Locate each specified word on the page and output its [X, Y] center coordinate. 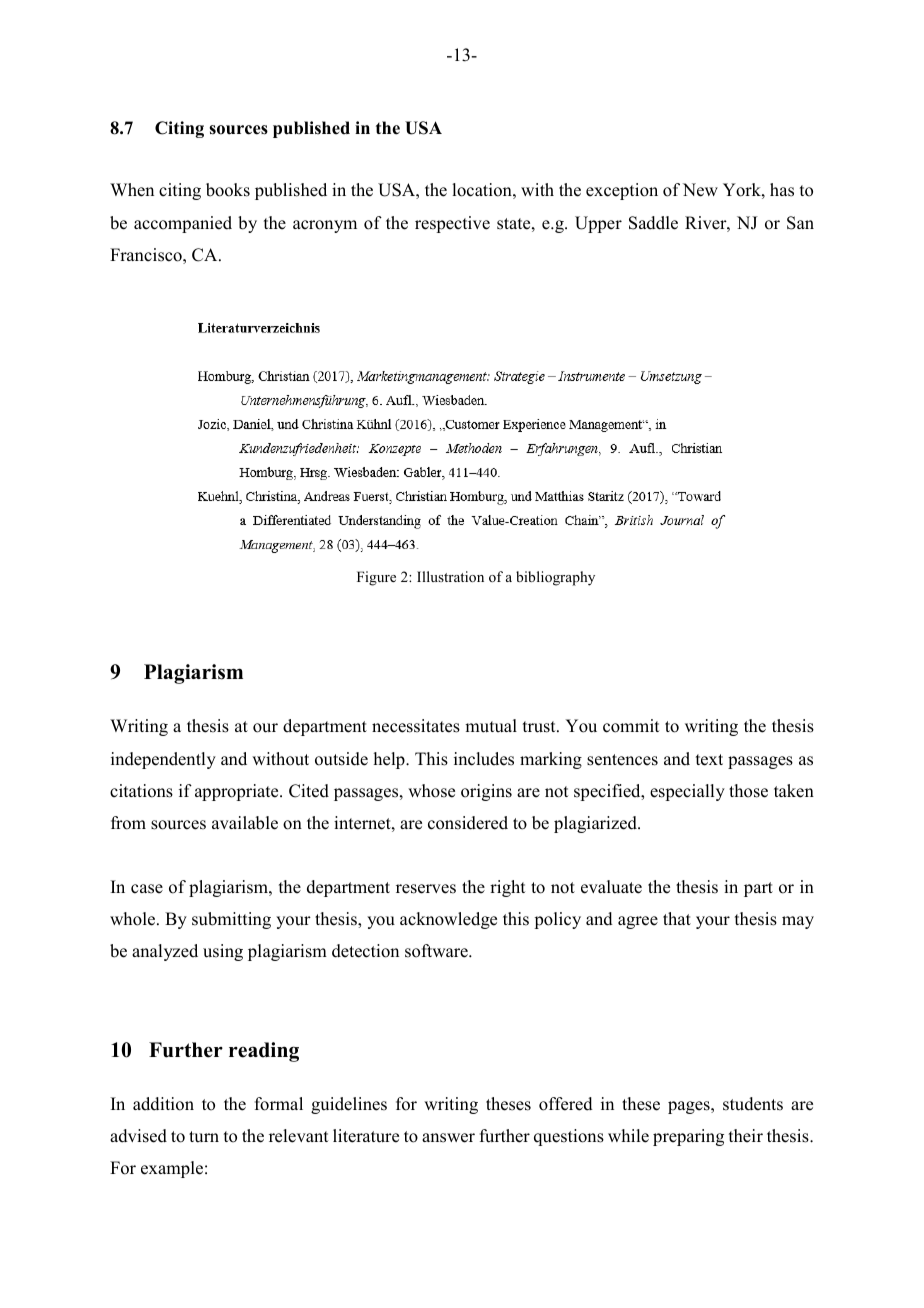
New [700, 190]
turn [204, 1137]
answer [448, 1138]
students [753, 1104]
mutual [491, 726]
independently [163, 760]
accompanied [183, 224]
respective [452, 224]
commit [631, 726]
